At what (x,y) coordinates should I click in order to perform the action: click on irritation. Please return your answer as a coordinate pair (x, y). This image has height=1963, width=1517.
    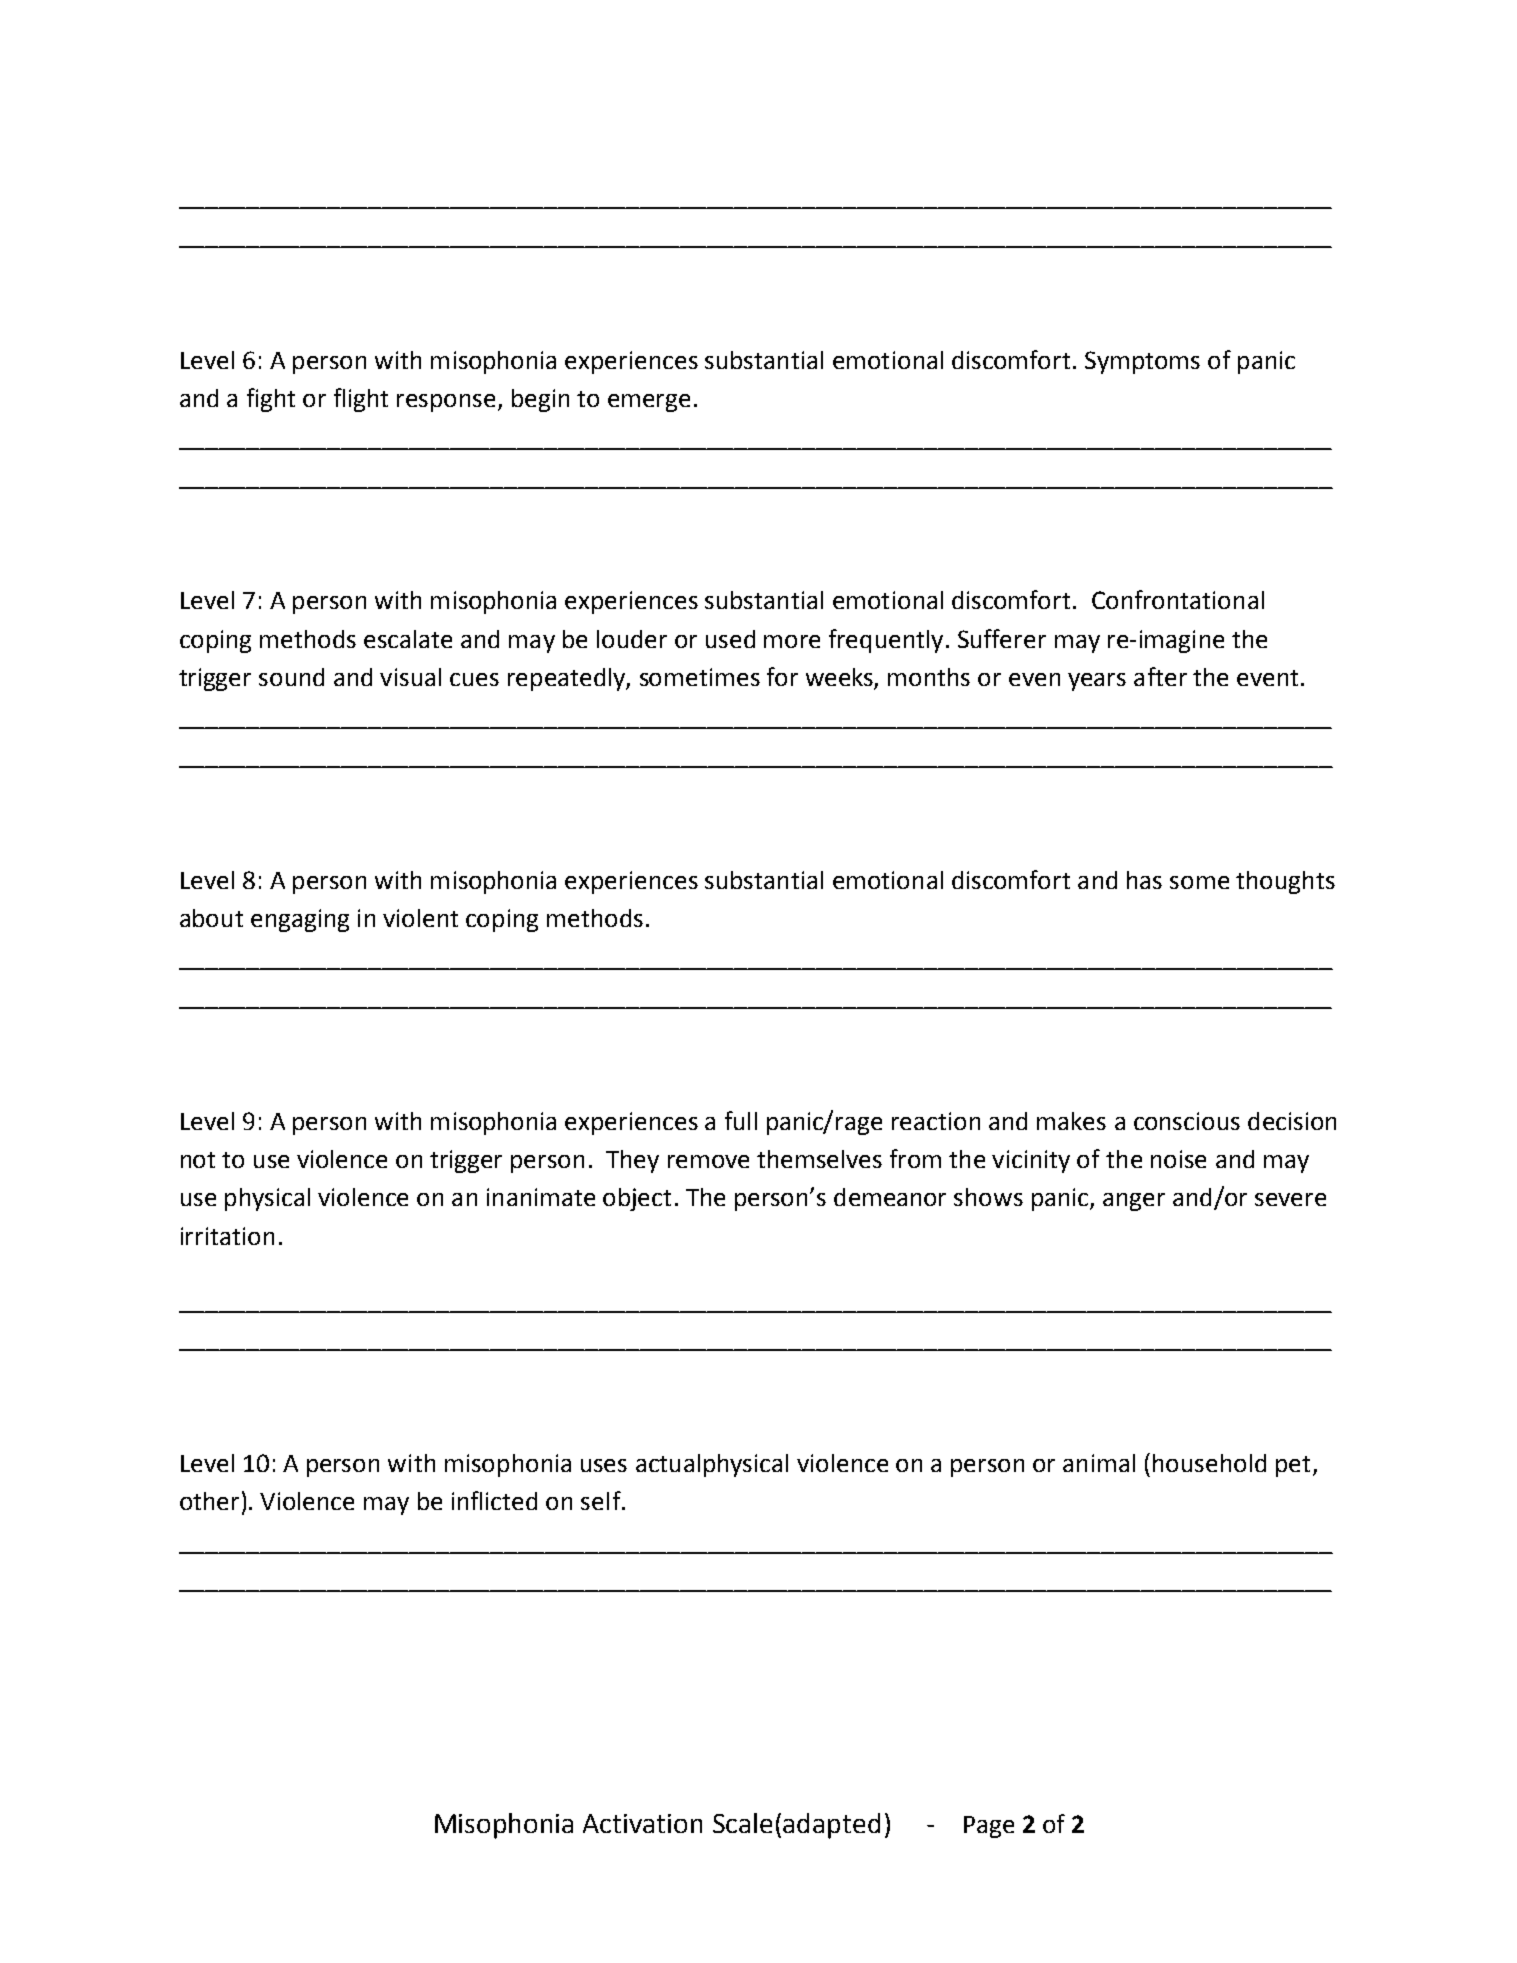
    Looking at the image, I should click on (227, 1236).
